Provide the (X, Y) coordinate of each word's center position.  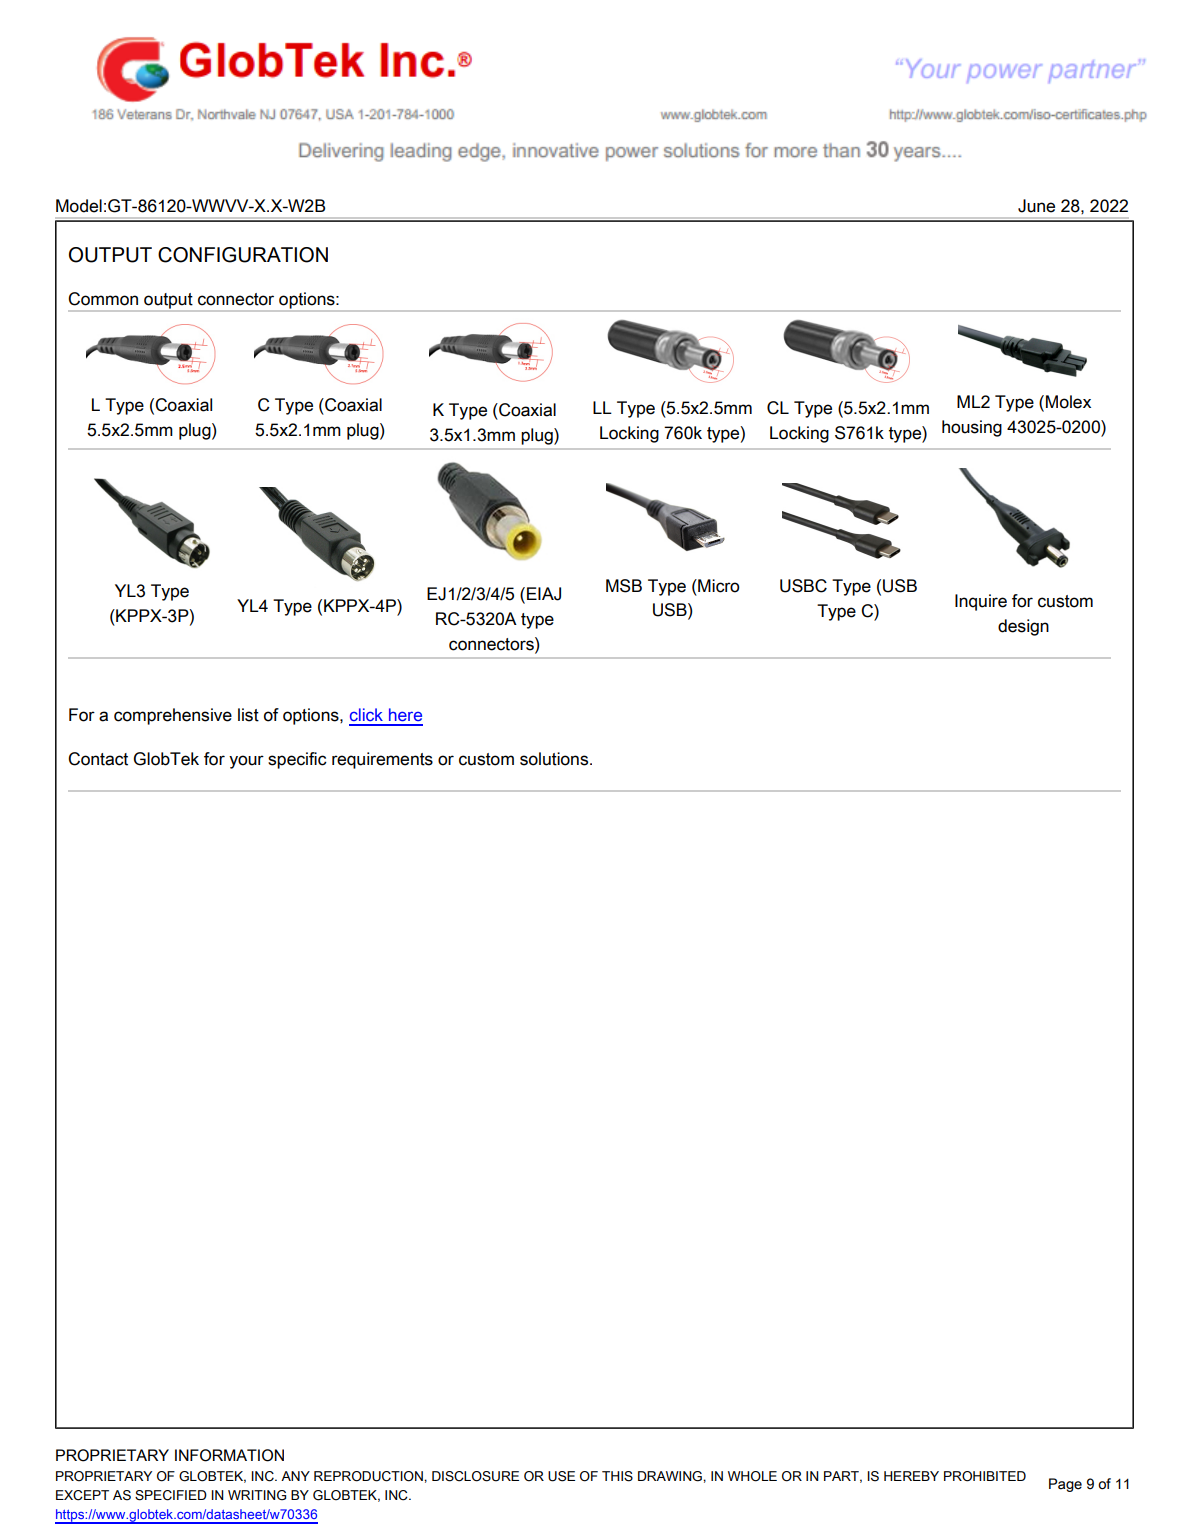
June (1036, 206)
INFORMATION (229, 1455)
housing (972, 428)
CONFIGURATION (243, 255)
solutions (555, 759)
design (1023, 627)
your (246, 762)
